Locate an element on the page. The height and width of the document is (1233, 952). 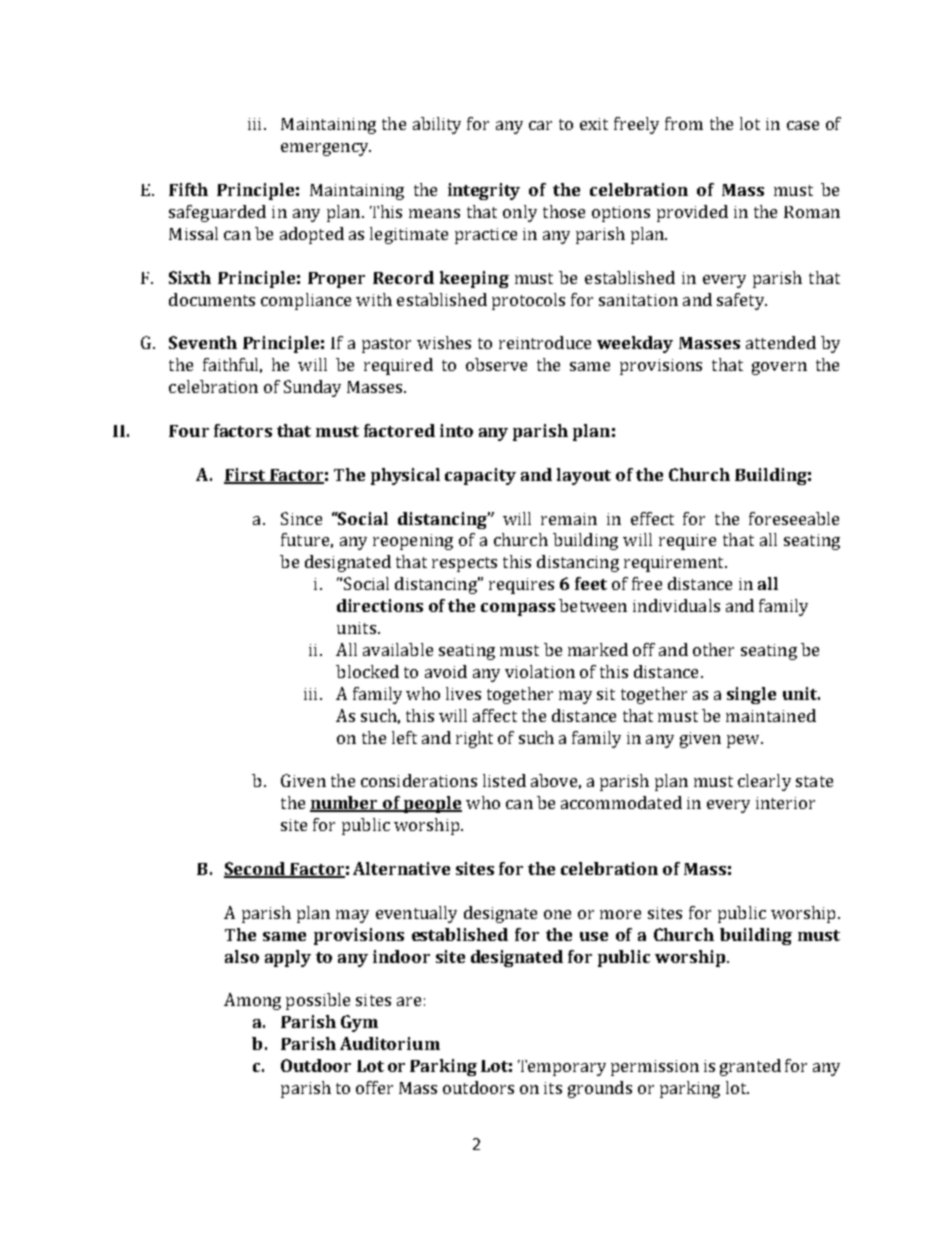
Second is located at coordinates (256, 870).
